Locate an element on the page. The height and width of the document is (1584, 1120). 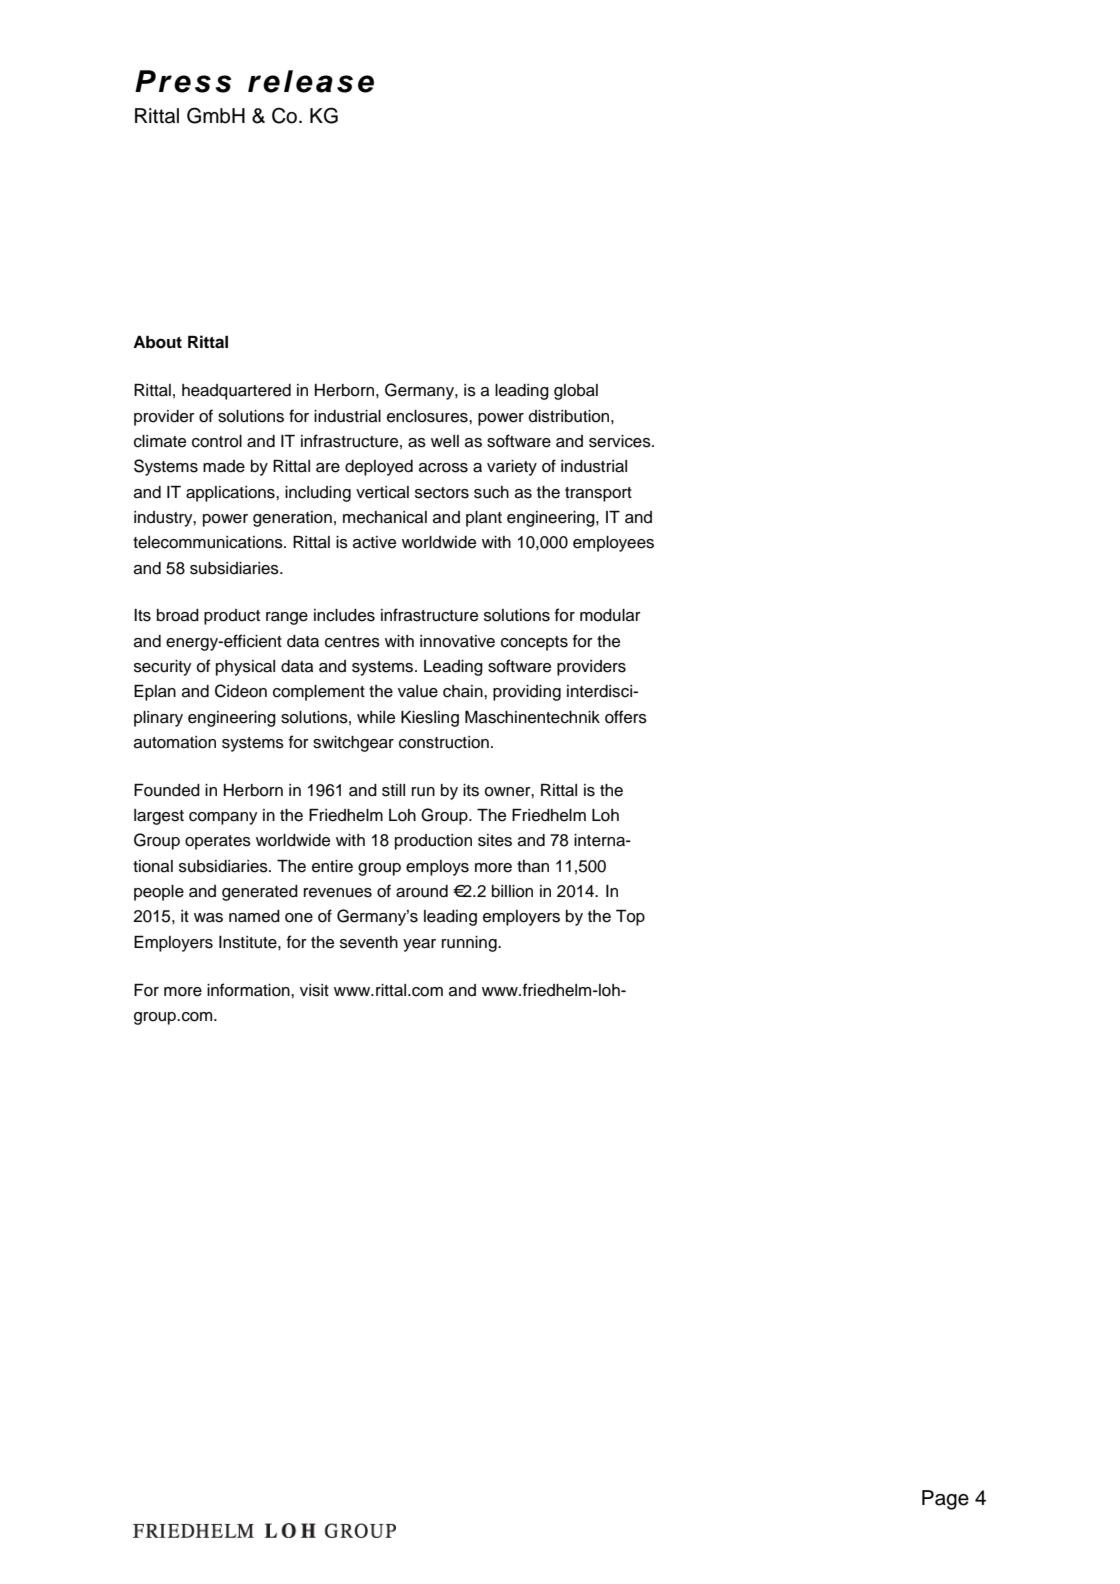
release is located at coordinates (311, 81).
